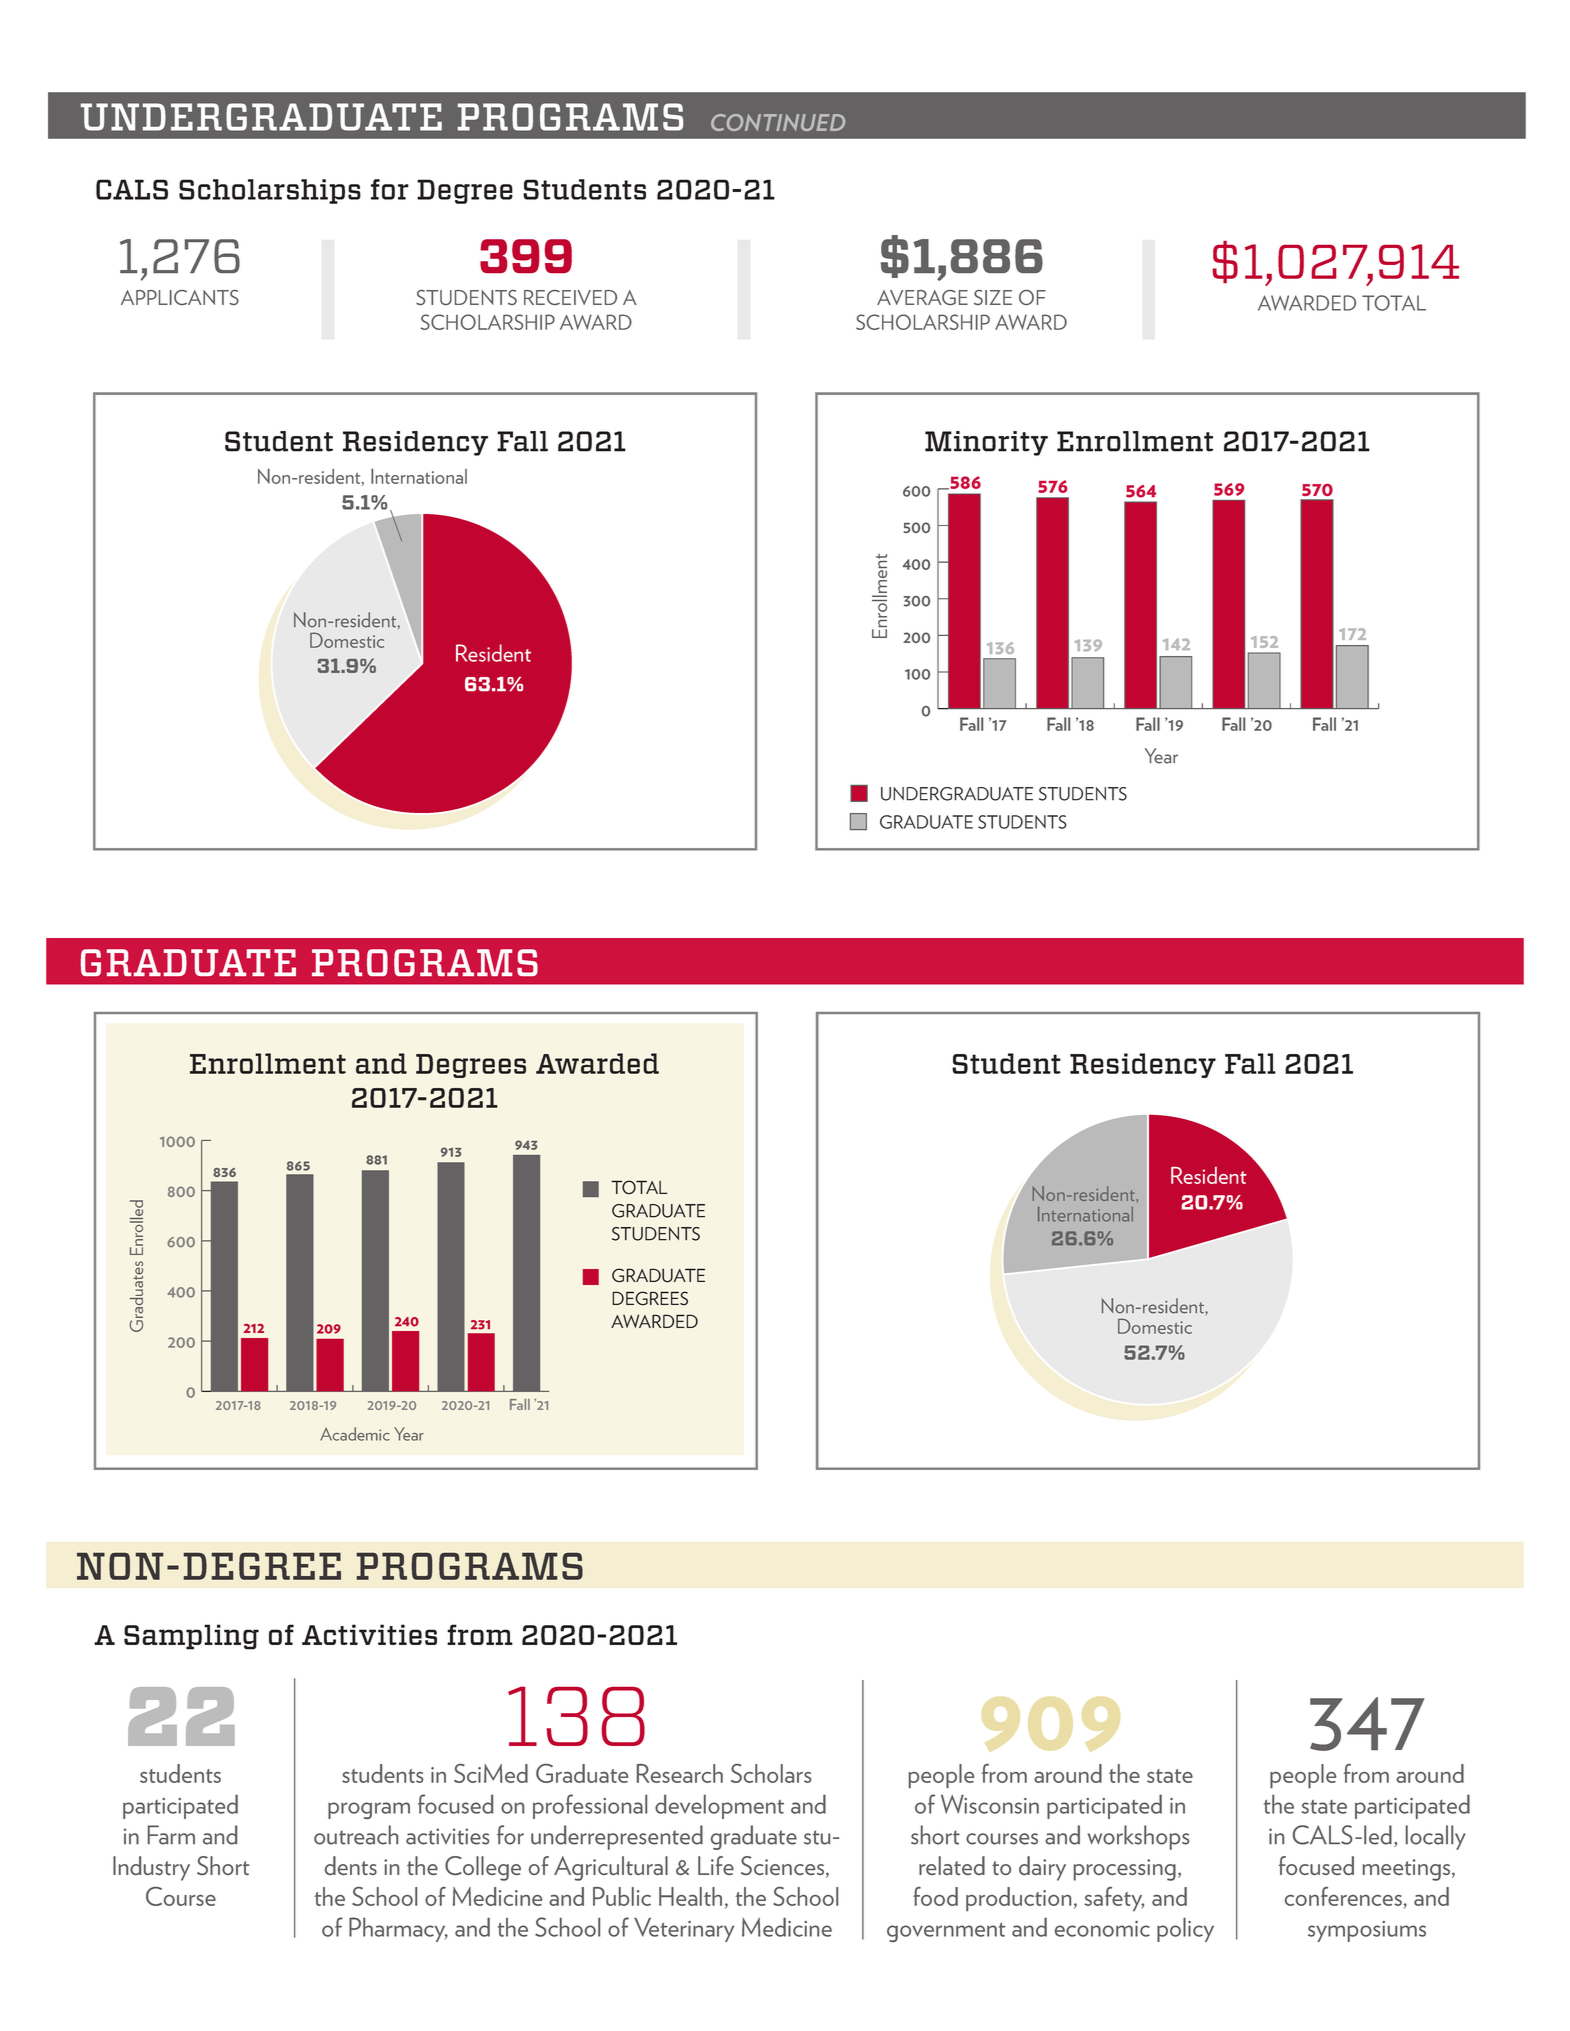 The height and width of the screenshot is (2031, 1570). Describe the element at coordinates (993, 297) in the screenshot. I see `SIZE` at that location.
